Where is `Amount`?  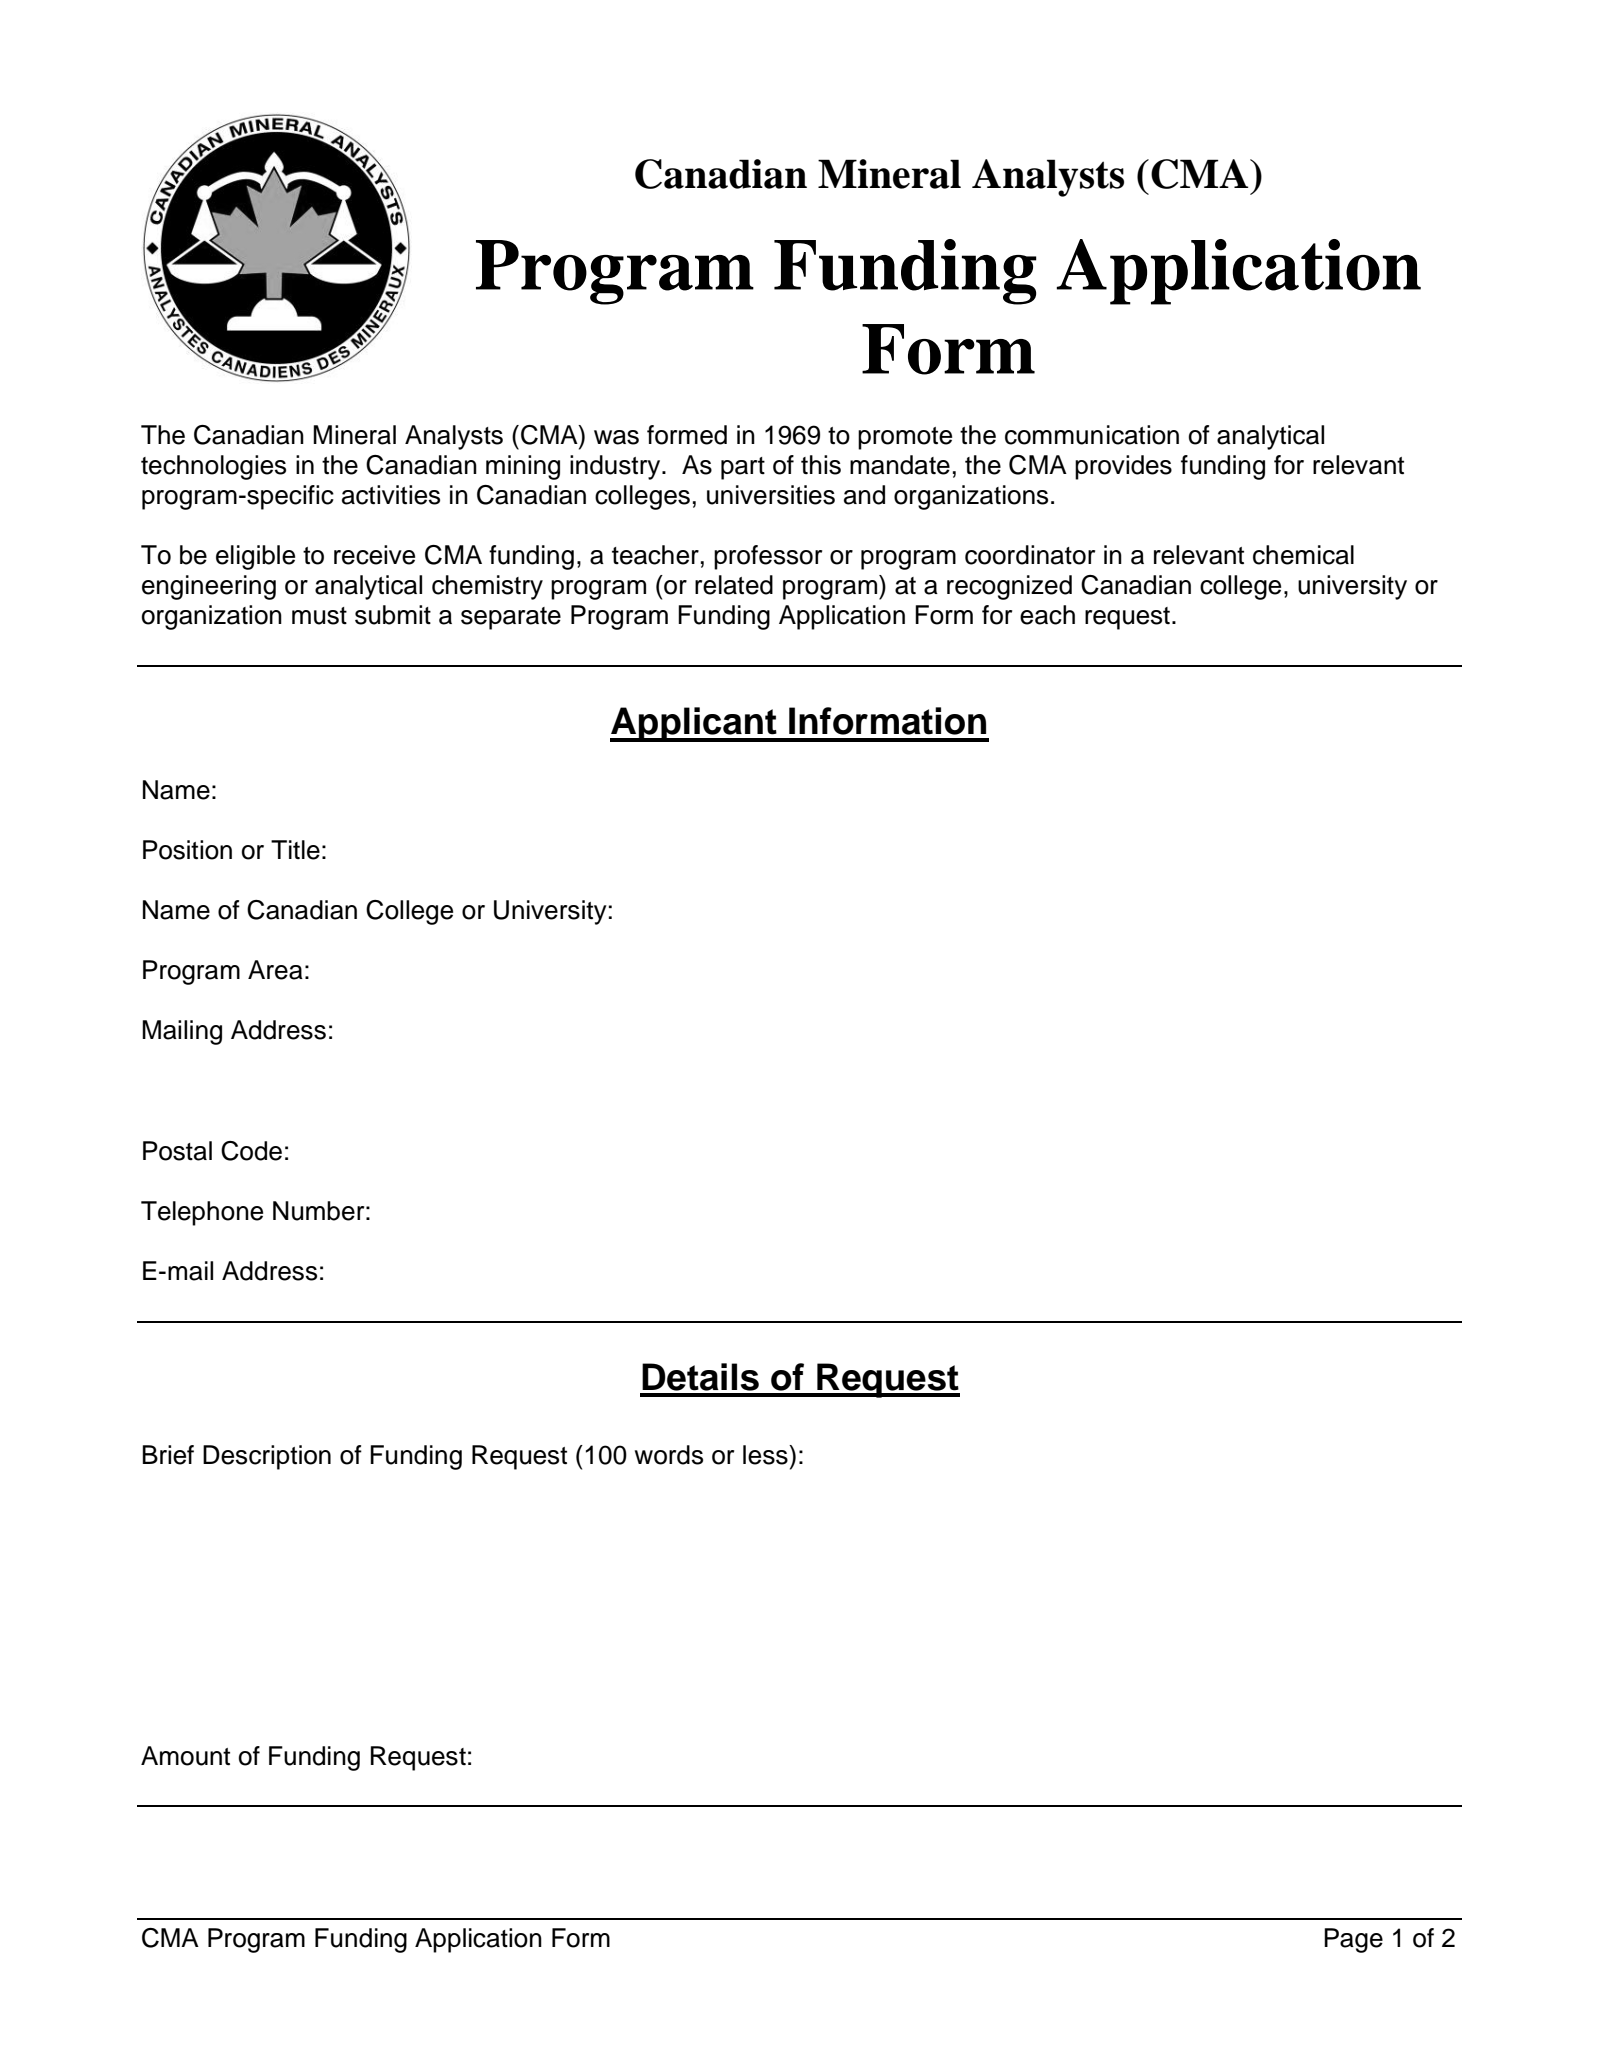 Amount is located at coordinates (185, 1756).
